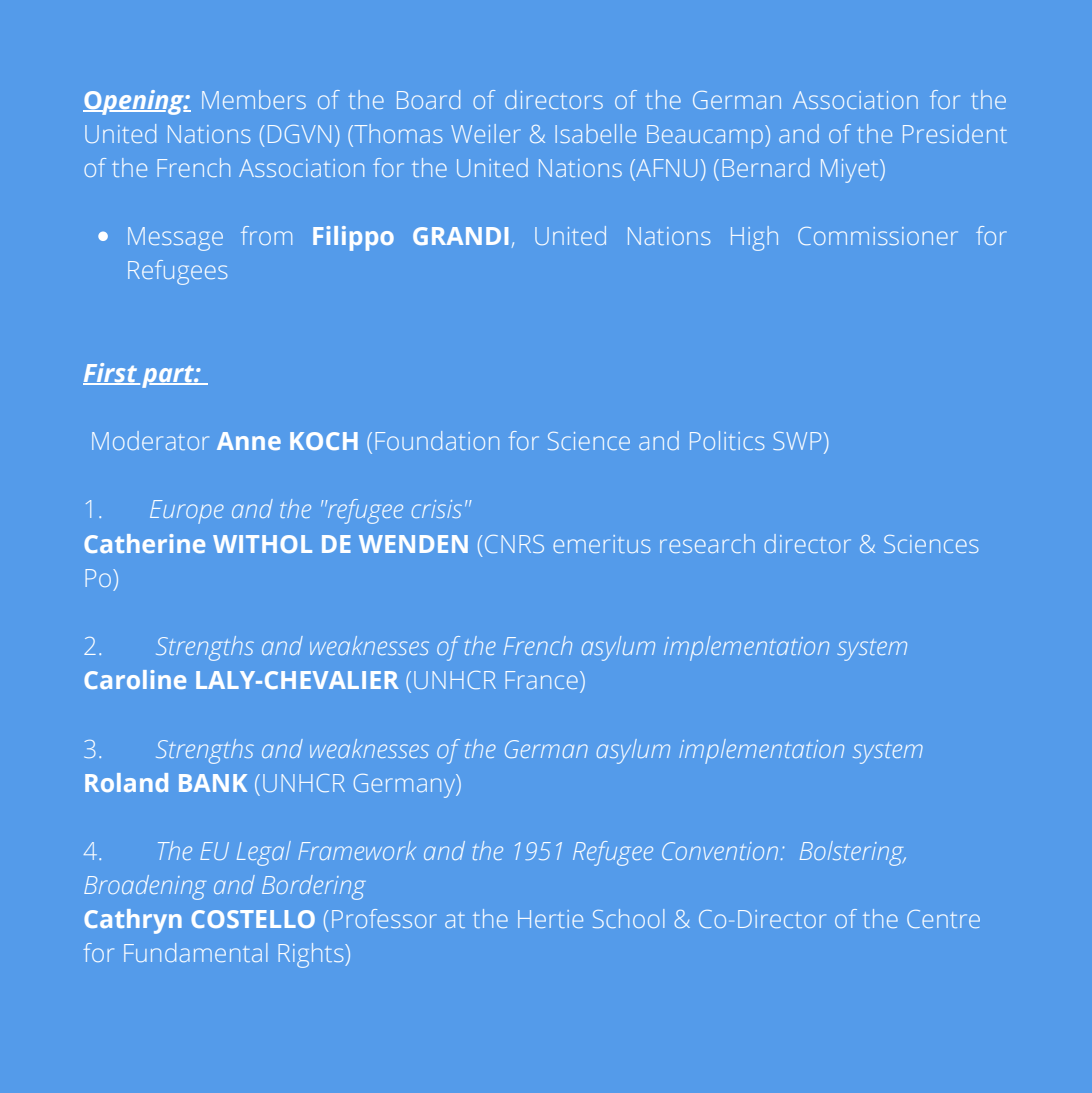 This page has width=1092, height=1093. I want to click on research, so click(707, 543).
